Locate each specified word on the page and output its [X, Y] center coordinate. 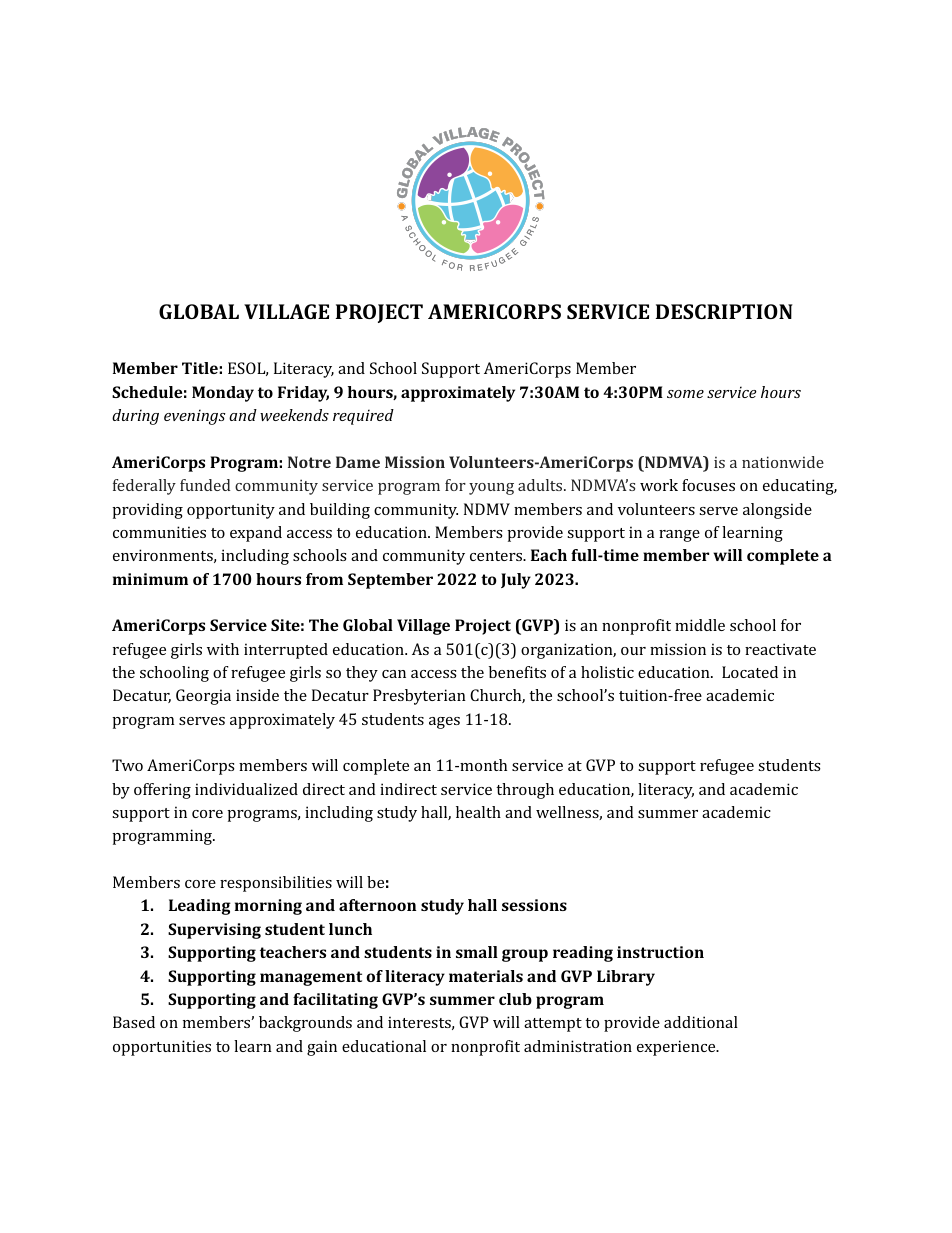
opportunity [231, 511]
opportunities [162, 1048]
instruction [660, 952]
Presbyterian [419, 697]
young [491, 489]
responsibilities [276, 884]
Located [750, 672]
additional [701, 1022]
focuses [708, 485]
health [478, 812]
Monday [223, 394]
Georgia [203, 697]
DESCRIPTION [724, 311]
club [515, 999]
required [363, 417]
